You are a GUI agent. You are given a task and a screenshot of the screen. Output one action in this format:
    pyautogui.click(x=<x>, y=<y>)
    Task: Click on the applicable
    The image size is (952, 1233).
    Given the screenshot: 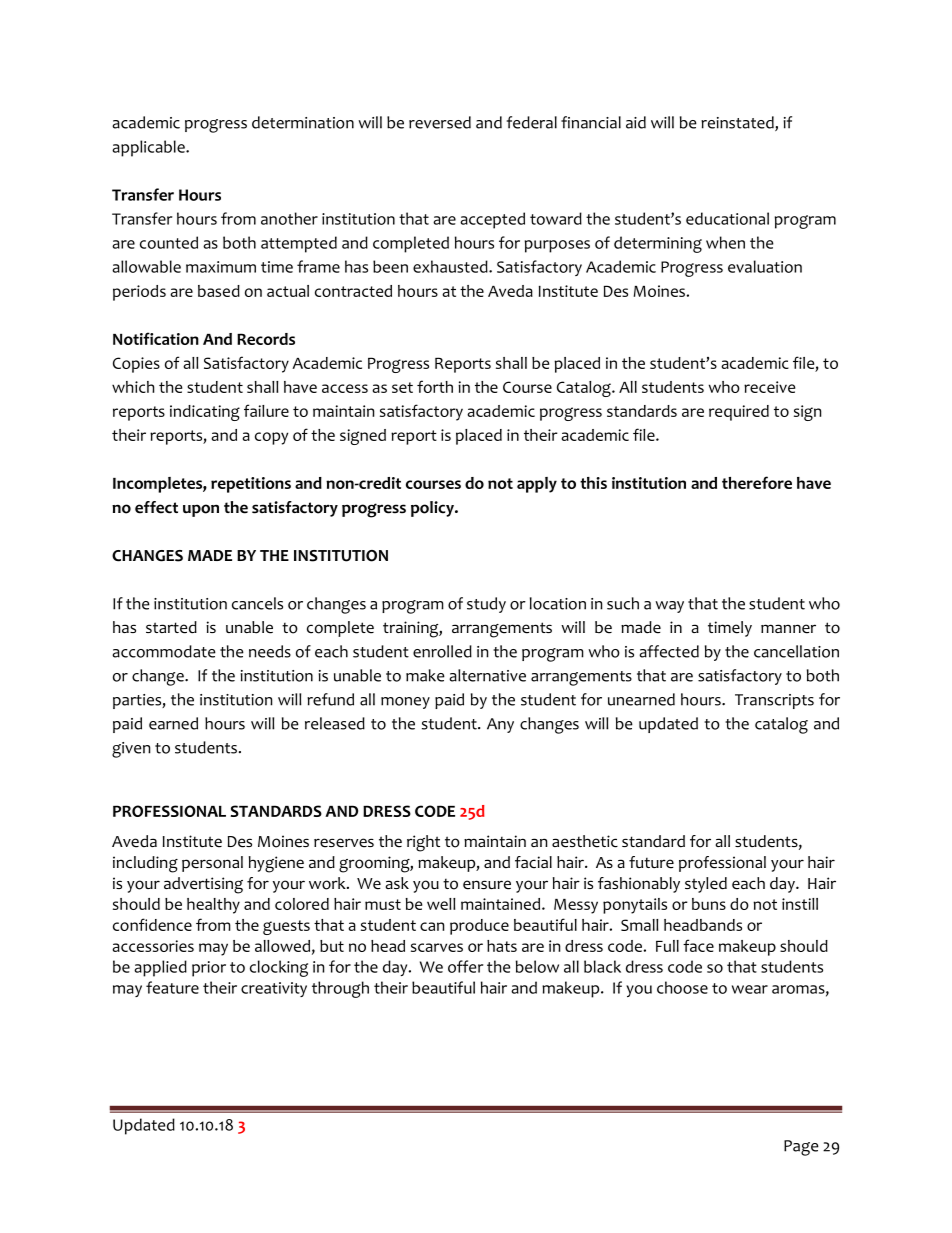 What is the action you would take?
    pyautogui.click(x=149, y=148)
